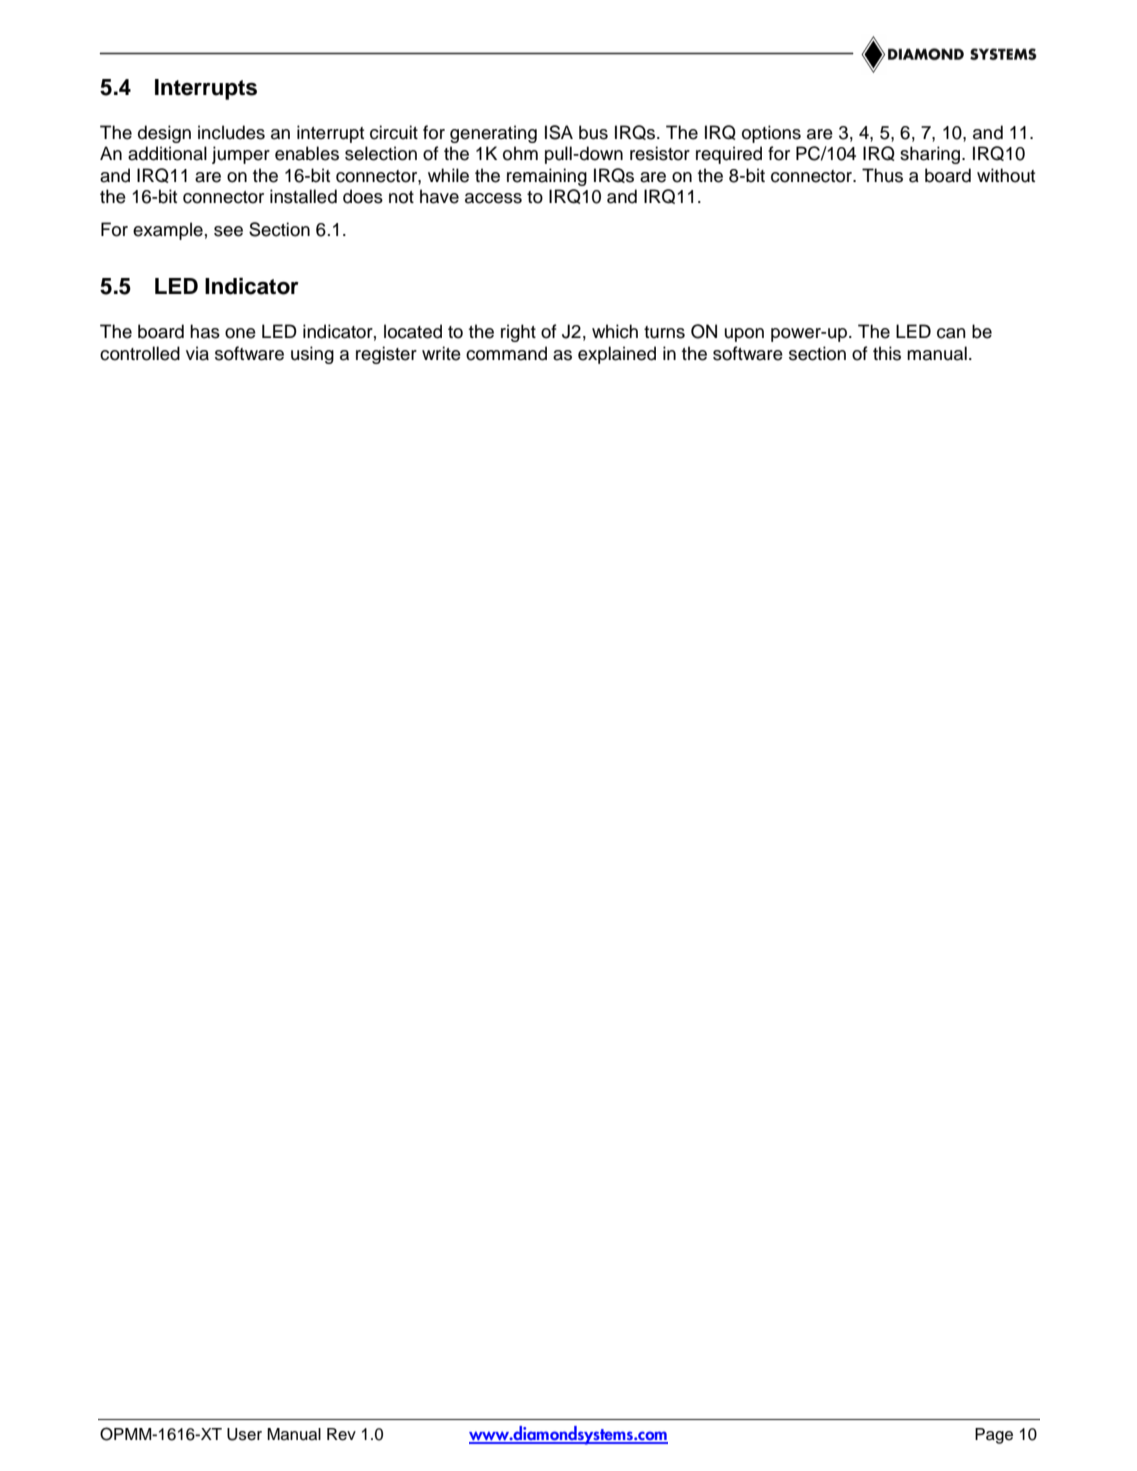  Describe the element at coordinates (341, 1434) in the document. I see `Rev` at that location.
